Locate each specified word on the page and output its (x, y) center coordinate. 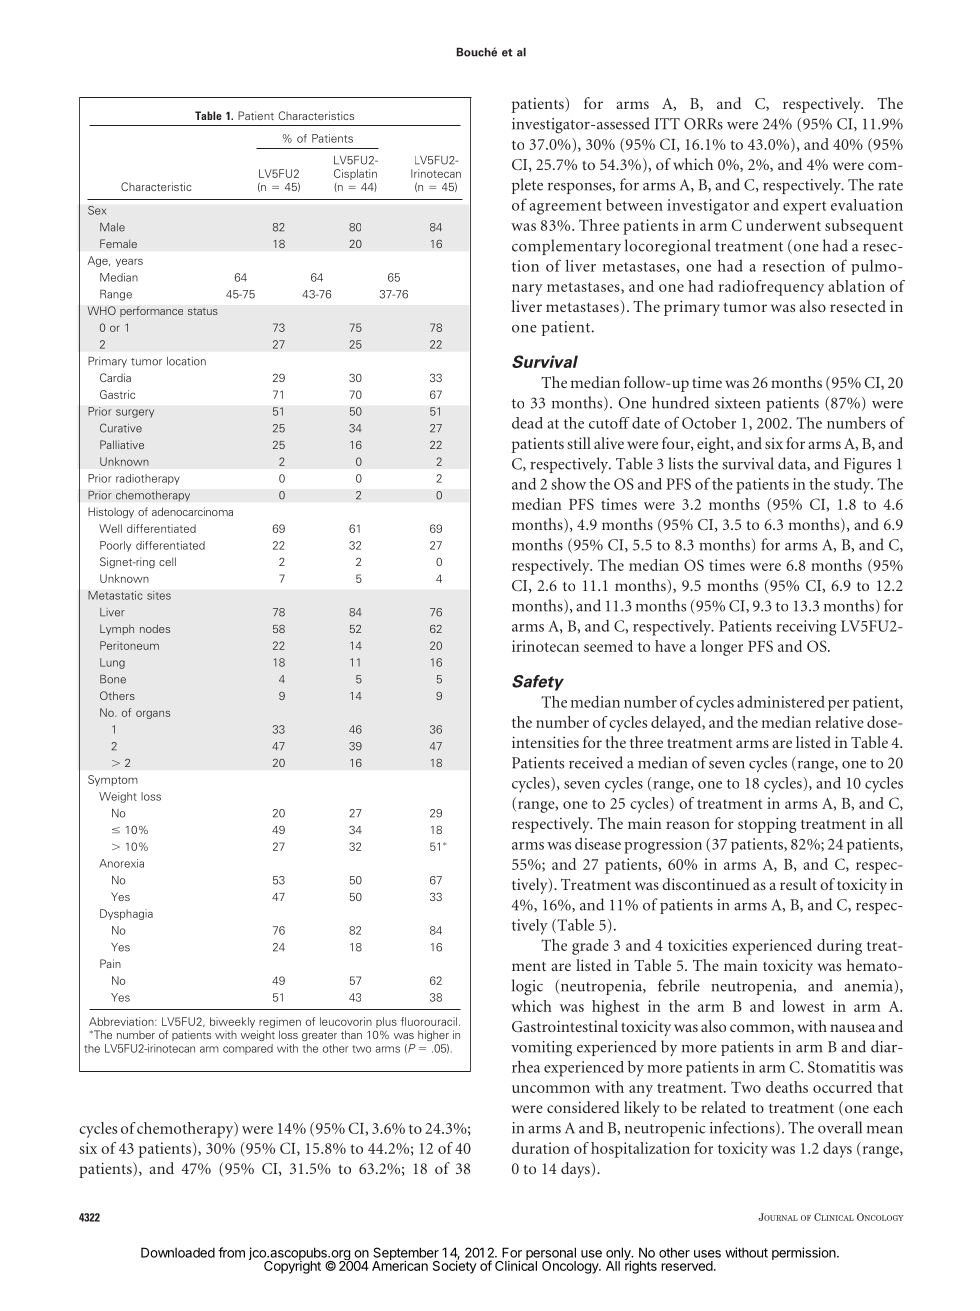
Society (454, 1266)
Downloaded (178, 1252)
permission (805, 1253)
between (634, 205)
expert (804, 208)
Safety (538, 683)
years (129, 262)
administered (781, 702)
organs (153, 714)
